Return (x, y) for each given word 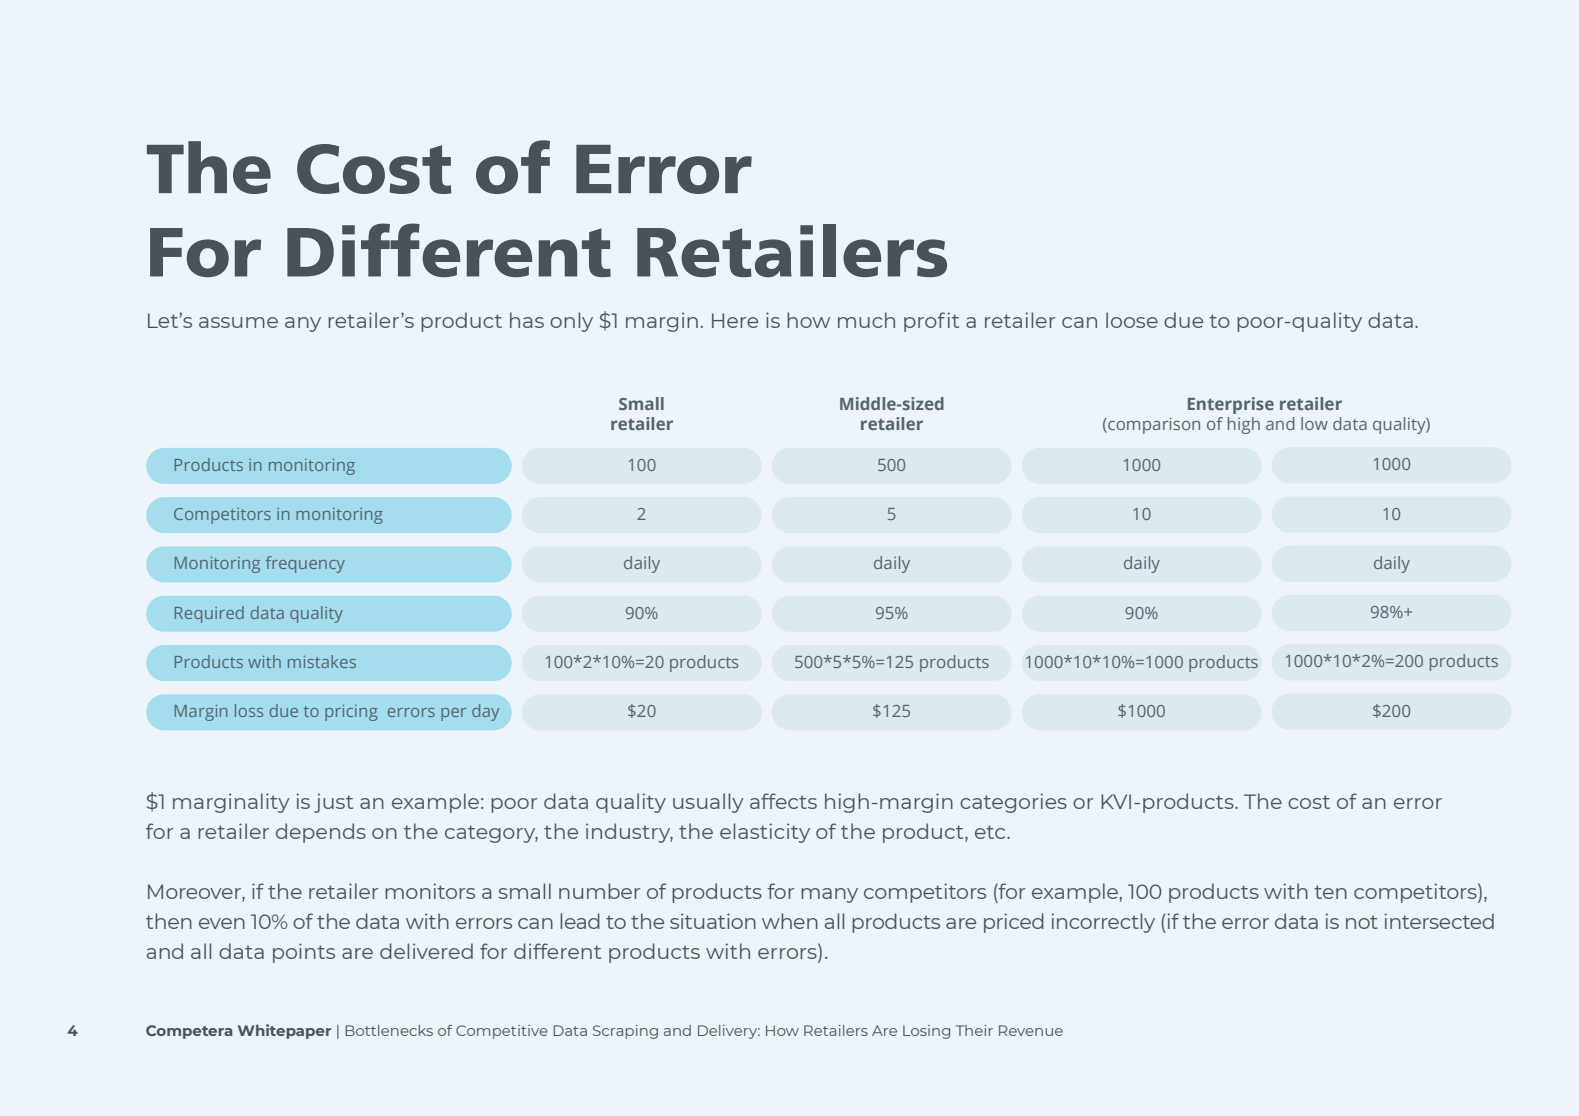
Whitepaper (284, 1031)
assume (238, 322)
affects (783, 801)
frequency (305, 564)
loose (1132, 320)
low (1314, 423)
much (866, 320)
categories (1013, 803)
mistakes (322, 661)
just (333, 803)
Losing (926, 1032)
